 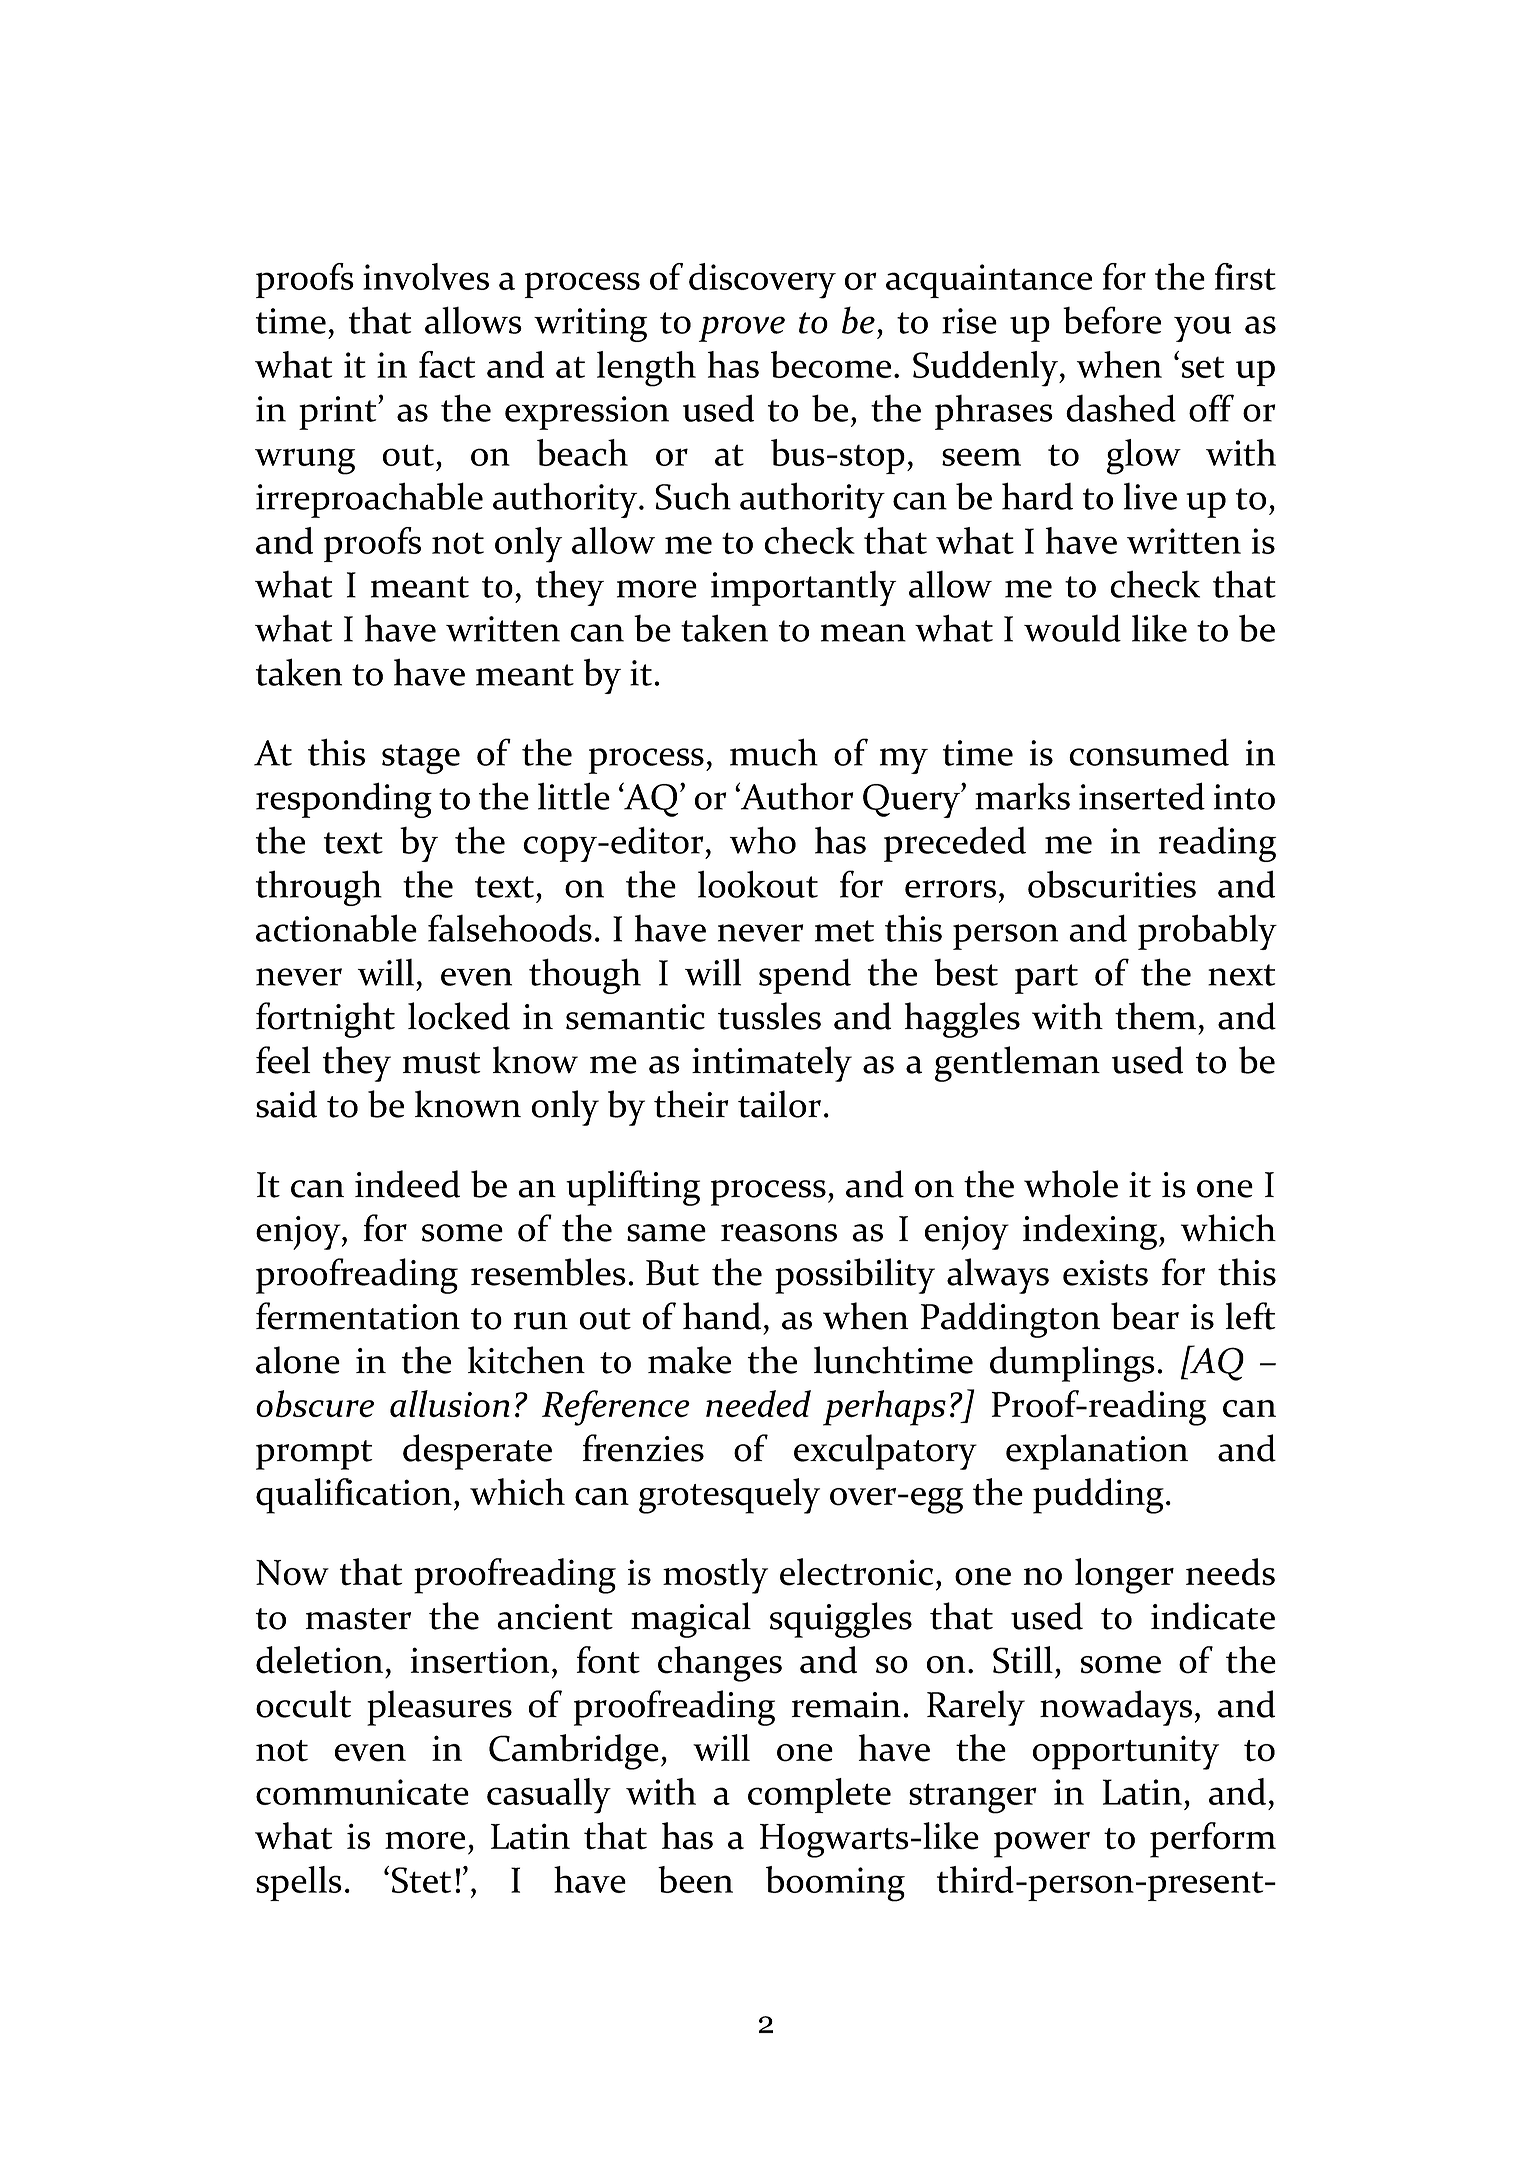 I want to click on lookout, so click(x=758, y=884).
